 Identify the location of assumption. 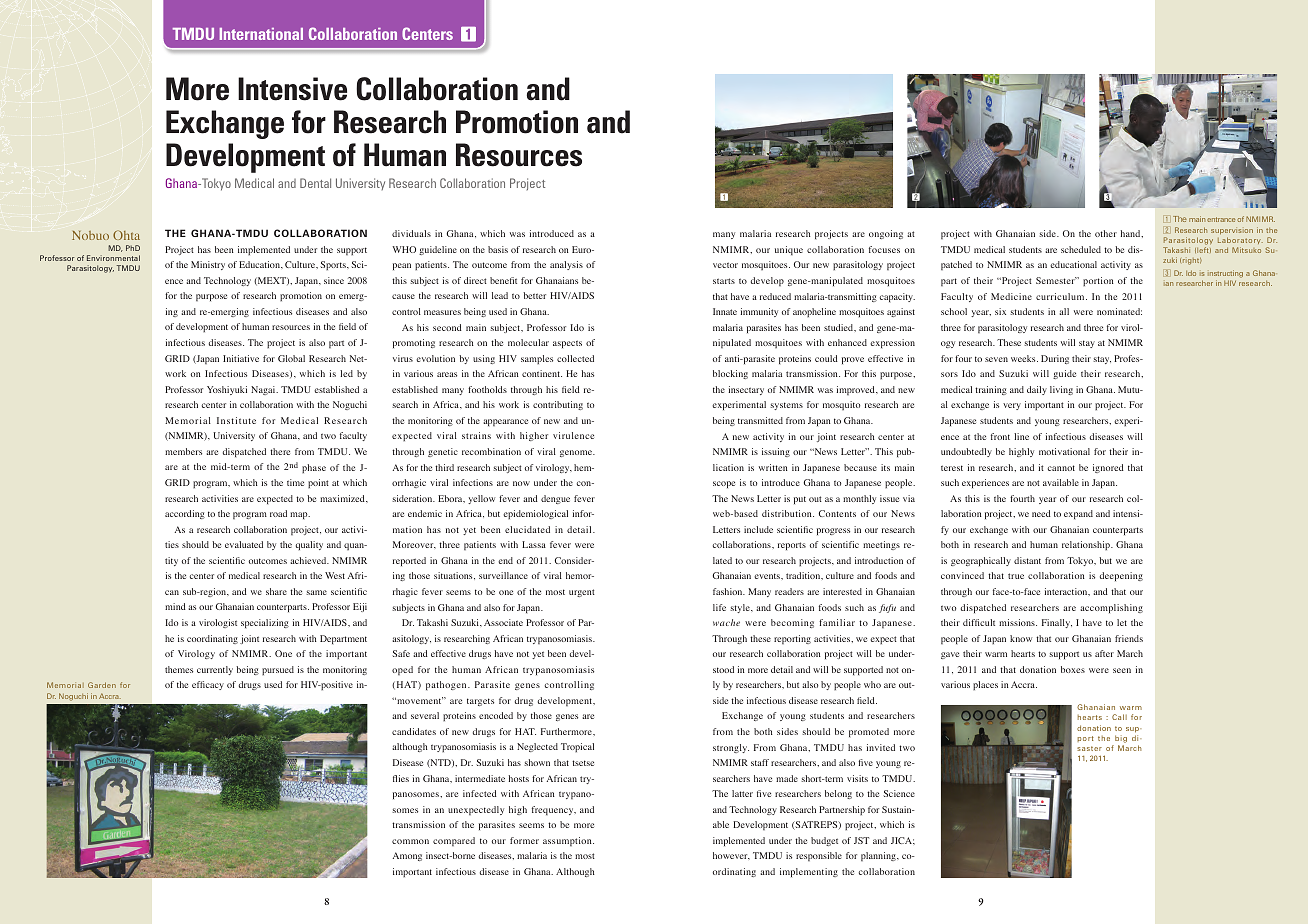
(568, 841).
